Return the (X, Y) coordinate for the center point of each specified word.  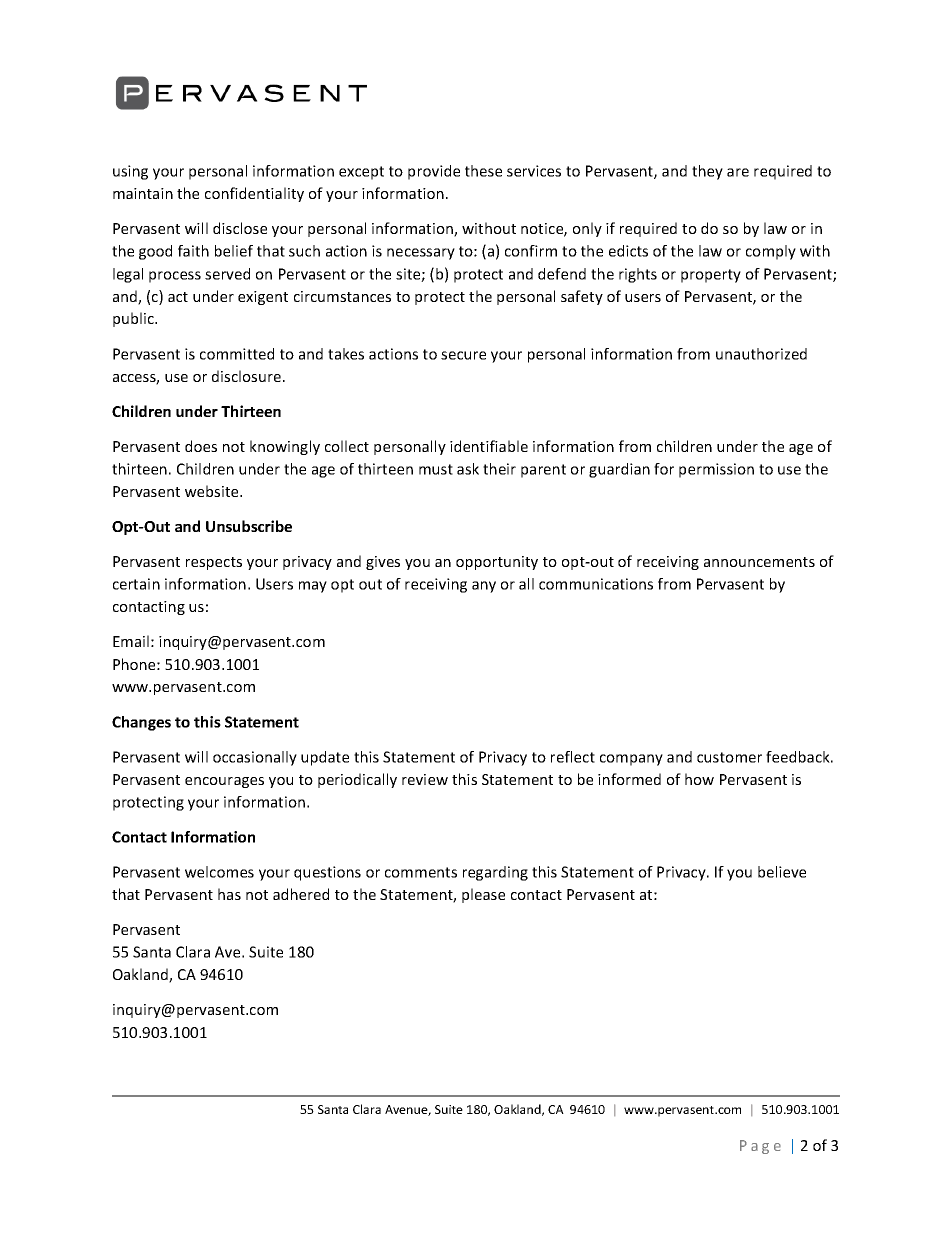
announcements (759, 562)
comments (421, 872)
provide (434, 172)
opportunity (497, 563)
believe (782, 872)
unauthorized (761, 354)
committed (237, 354)
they (707, 172)
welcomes (219, 872)
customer (729, 757)
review (425, 779)
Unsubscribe (249, 526)
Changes (141, 723)
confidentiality (254, 194)
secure (463, 355)
